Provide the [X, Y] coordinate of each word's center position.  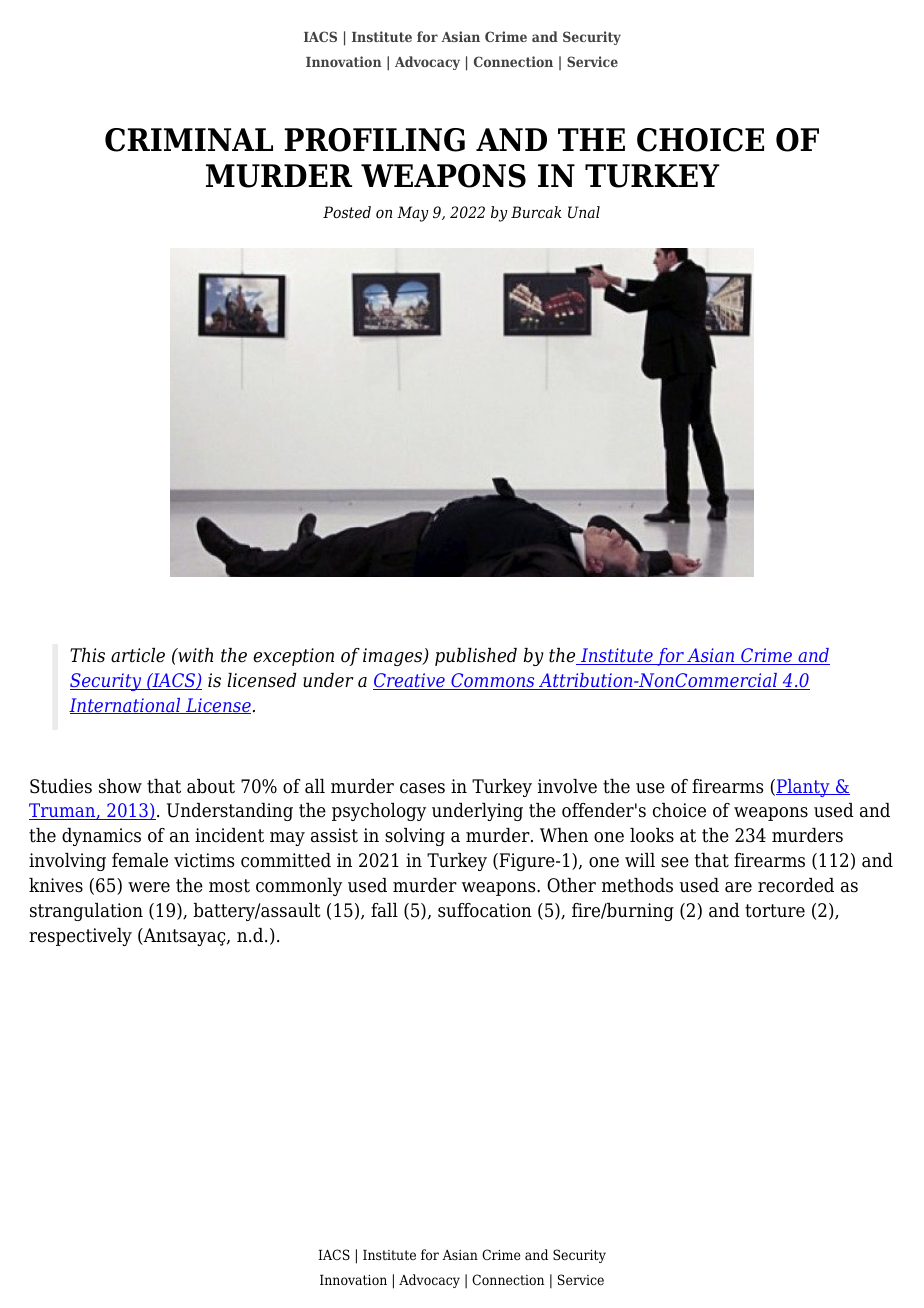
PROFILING [374, 140]
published [476, 657]
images [394, 657]
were [149, 887]
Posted [347, 212]
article [138, 655]
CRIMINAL [189, 140]
